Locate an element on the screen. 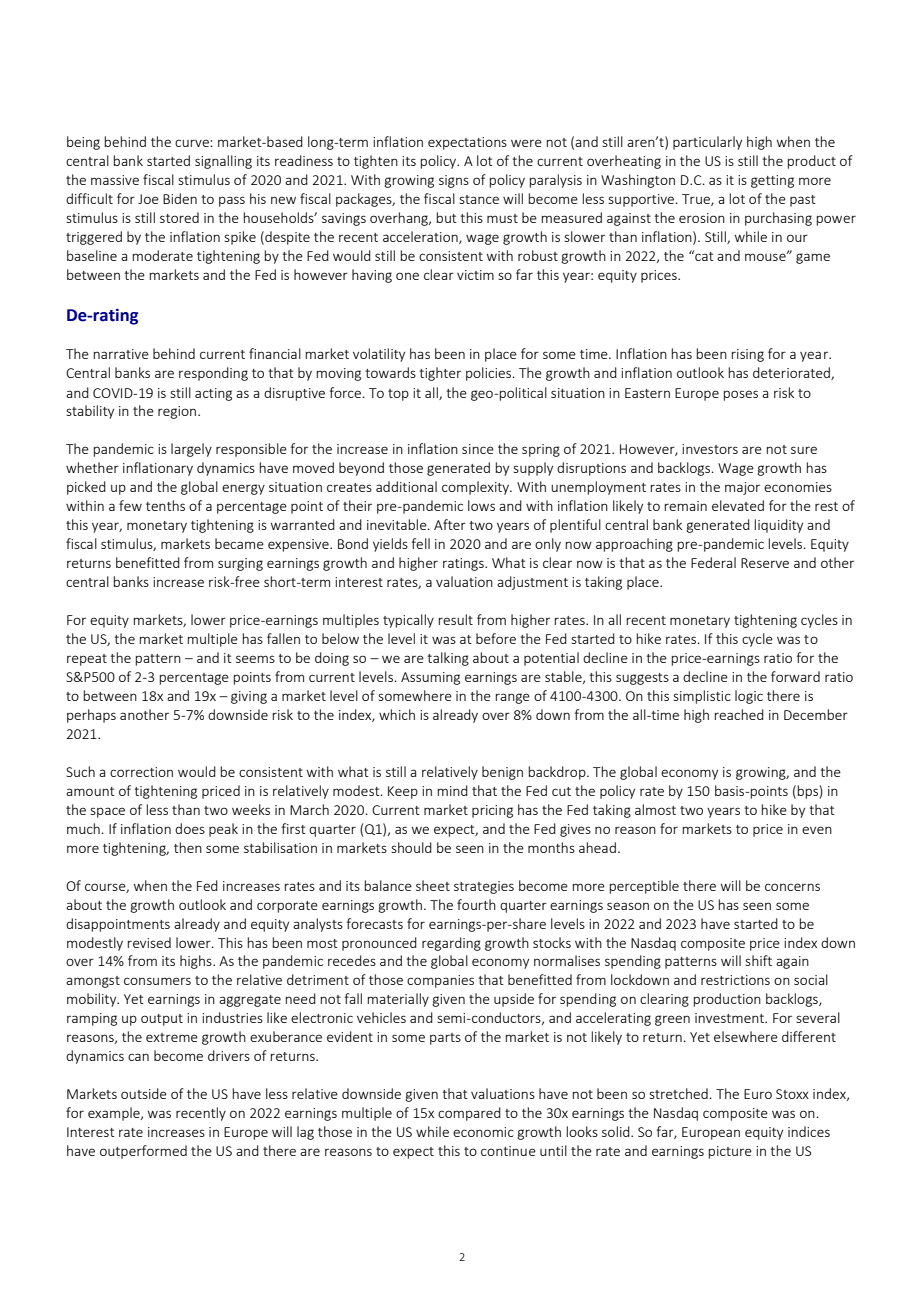 Image resolution: width=924 pixels, height=1308 pixels. getting is located at coordinates (772, 181).
